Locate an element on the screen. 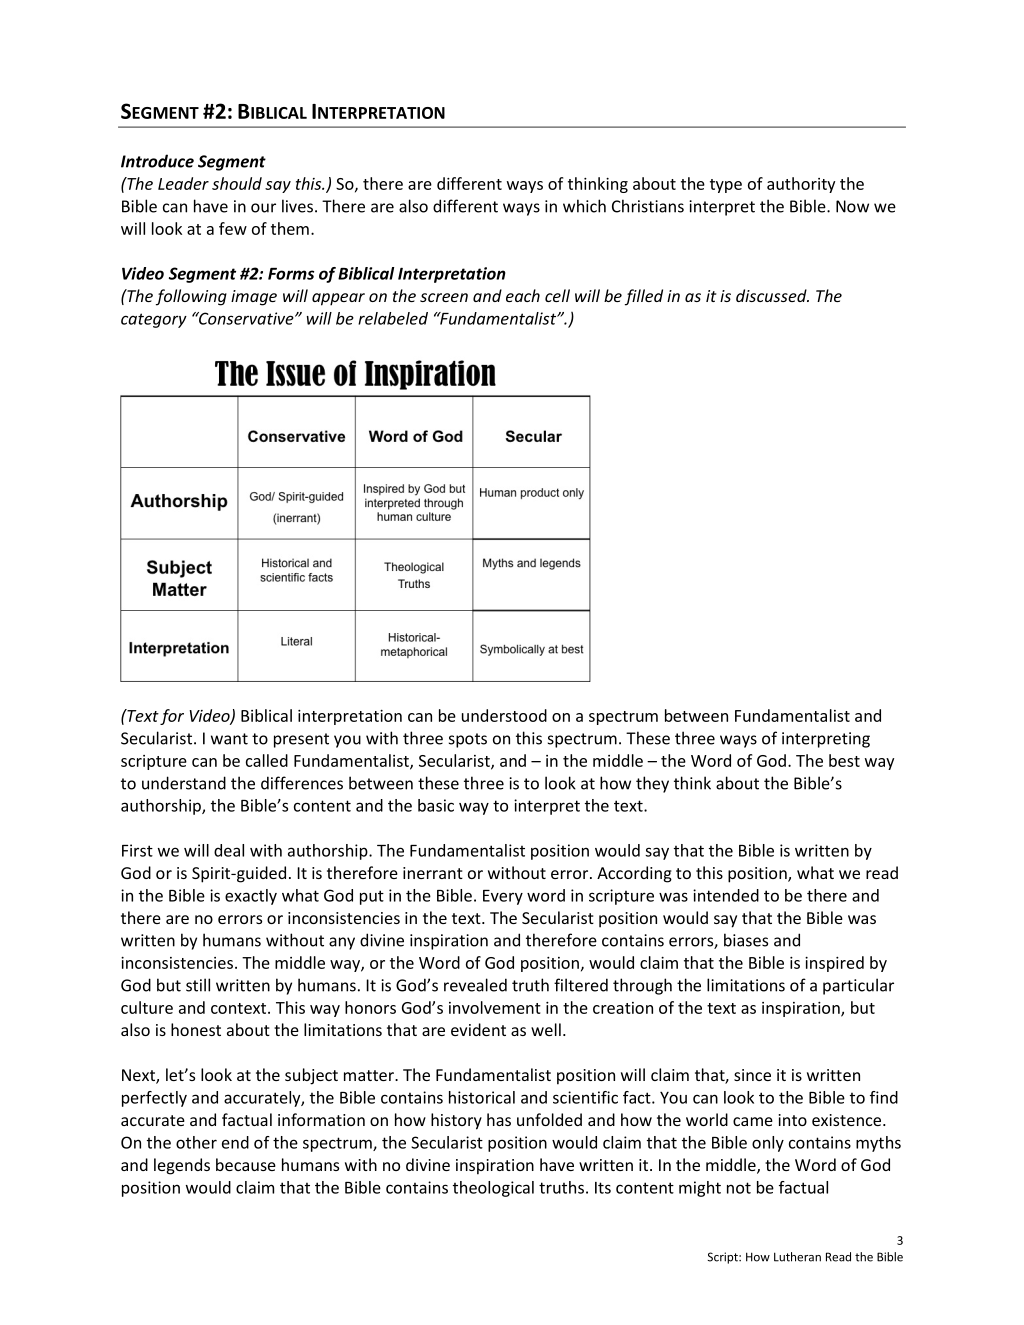 This screenshot has height=1325, width=1024. should is located at coordinates (237, 183).
